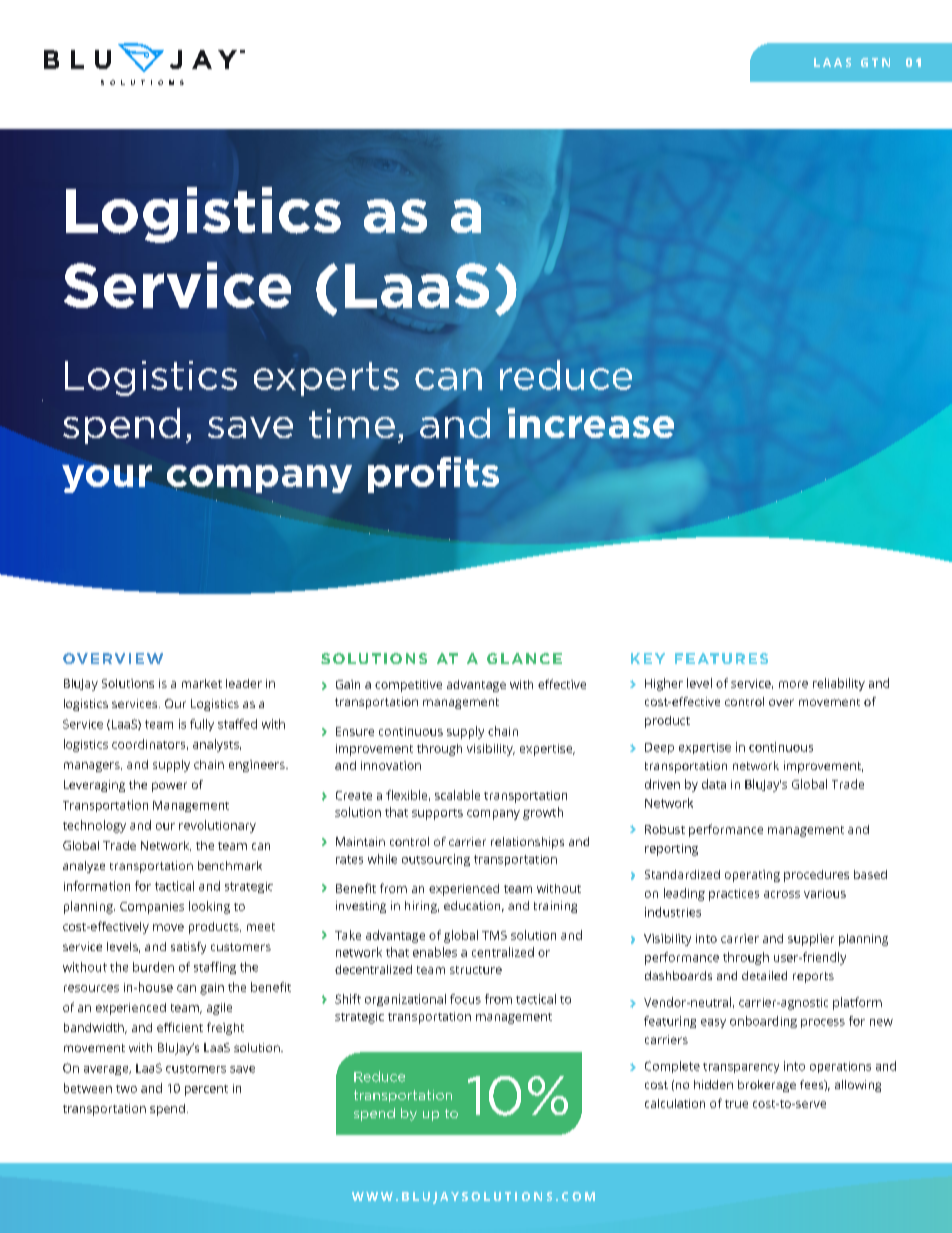 Image resolution: width=952 pixels, height=1233 pixels. Describe the element at coordinates (714, 784) in the image. I see `data` at that location.
